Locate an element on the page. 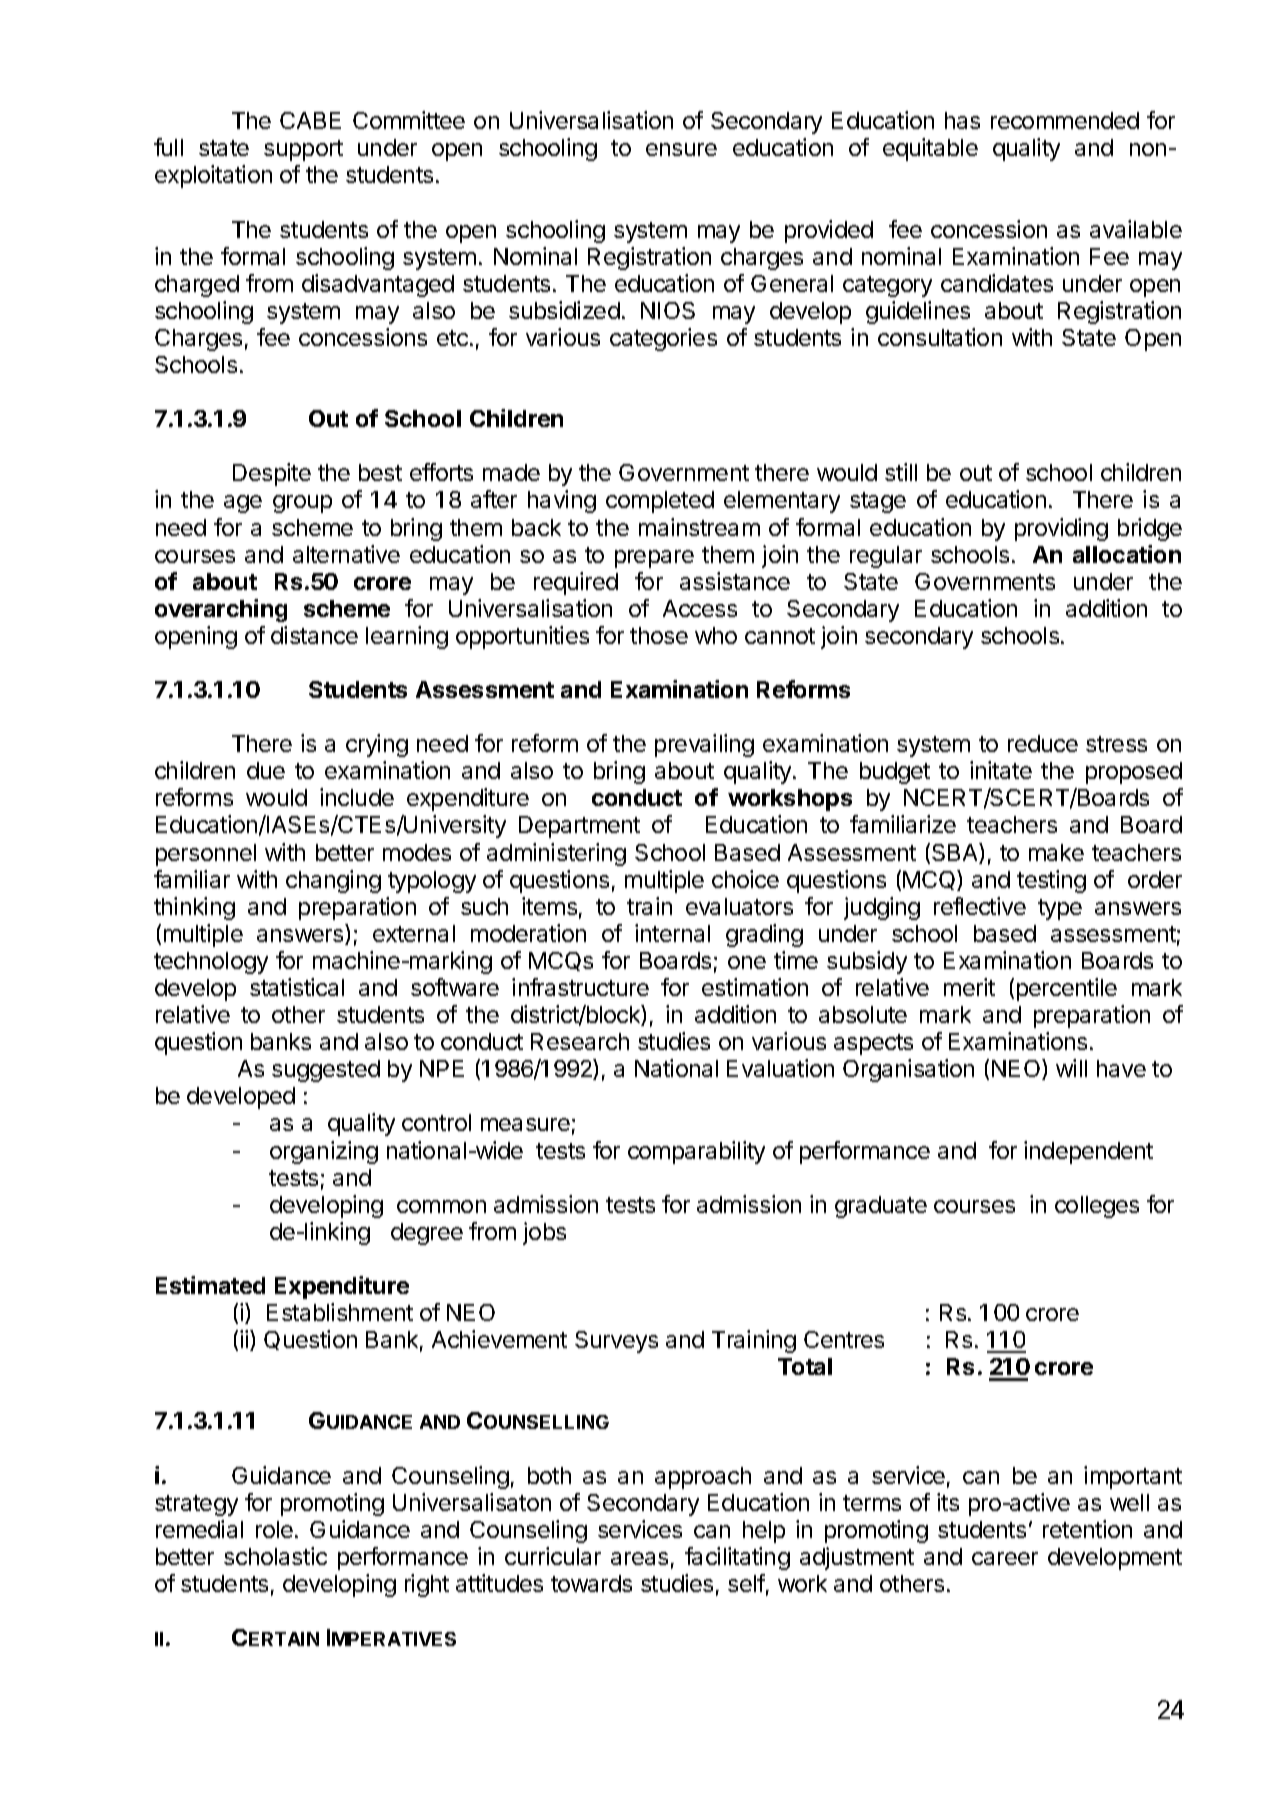  changing is located at coordinates (333, 881).
